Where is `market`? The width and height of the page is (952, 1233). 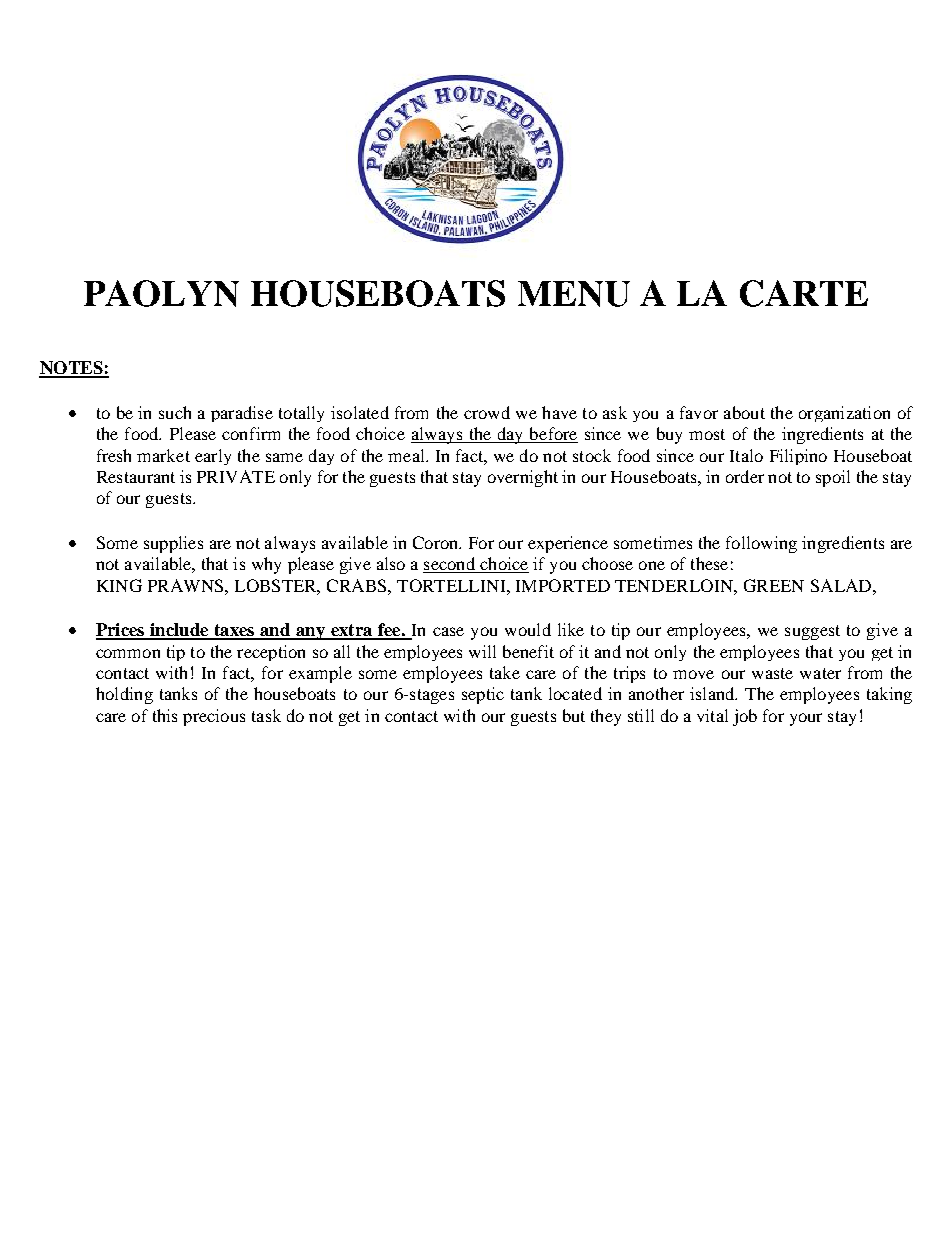 market is located at coordinates (163, 455).
